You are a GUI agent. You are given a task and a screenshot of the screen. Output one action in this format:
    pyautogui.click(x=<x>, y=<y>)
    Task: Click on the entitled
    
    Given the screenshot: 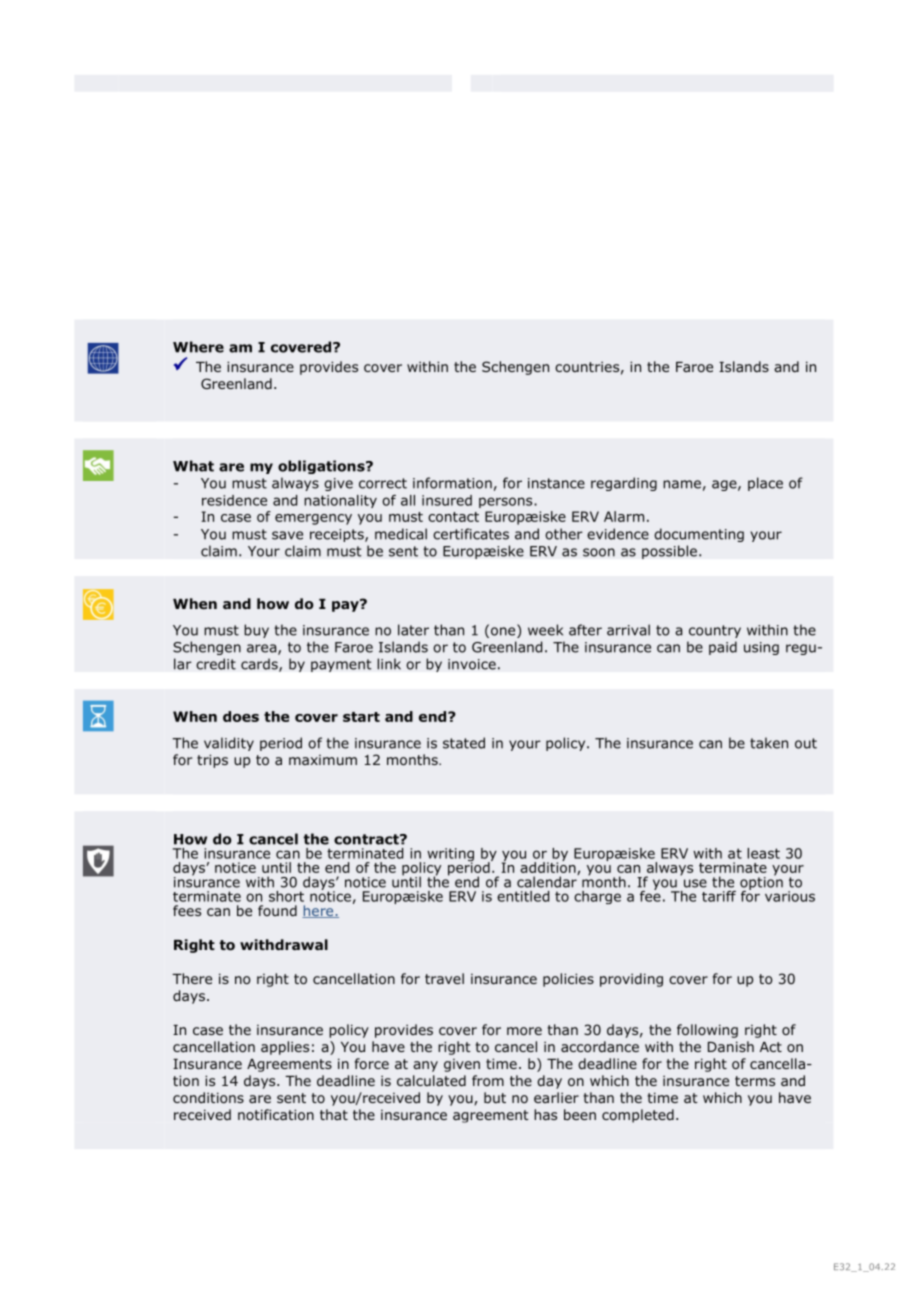 What is the action you would take?
    pyautogui.click(x=523, y=896)
